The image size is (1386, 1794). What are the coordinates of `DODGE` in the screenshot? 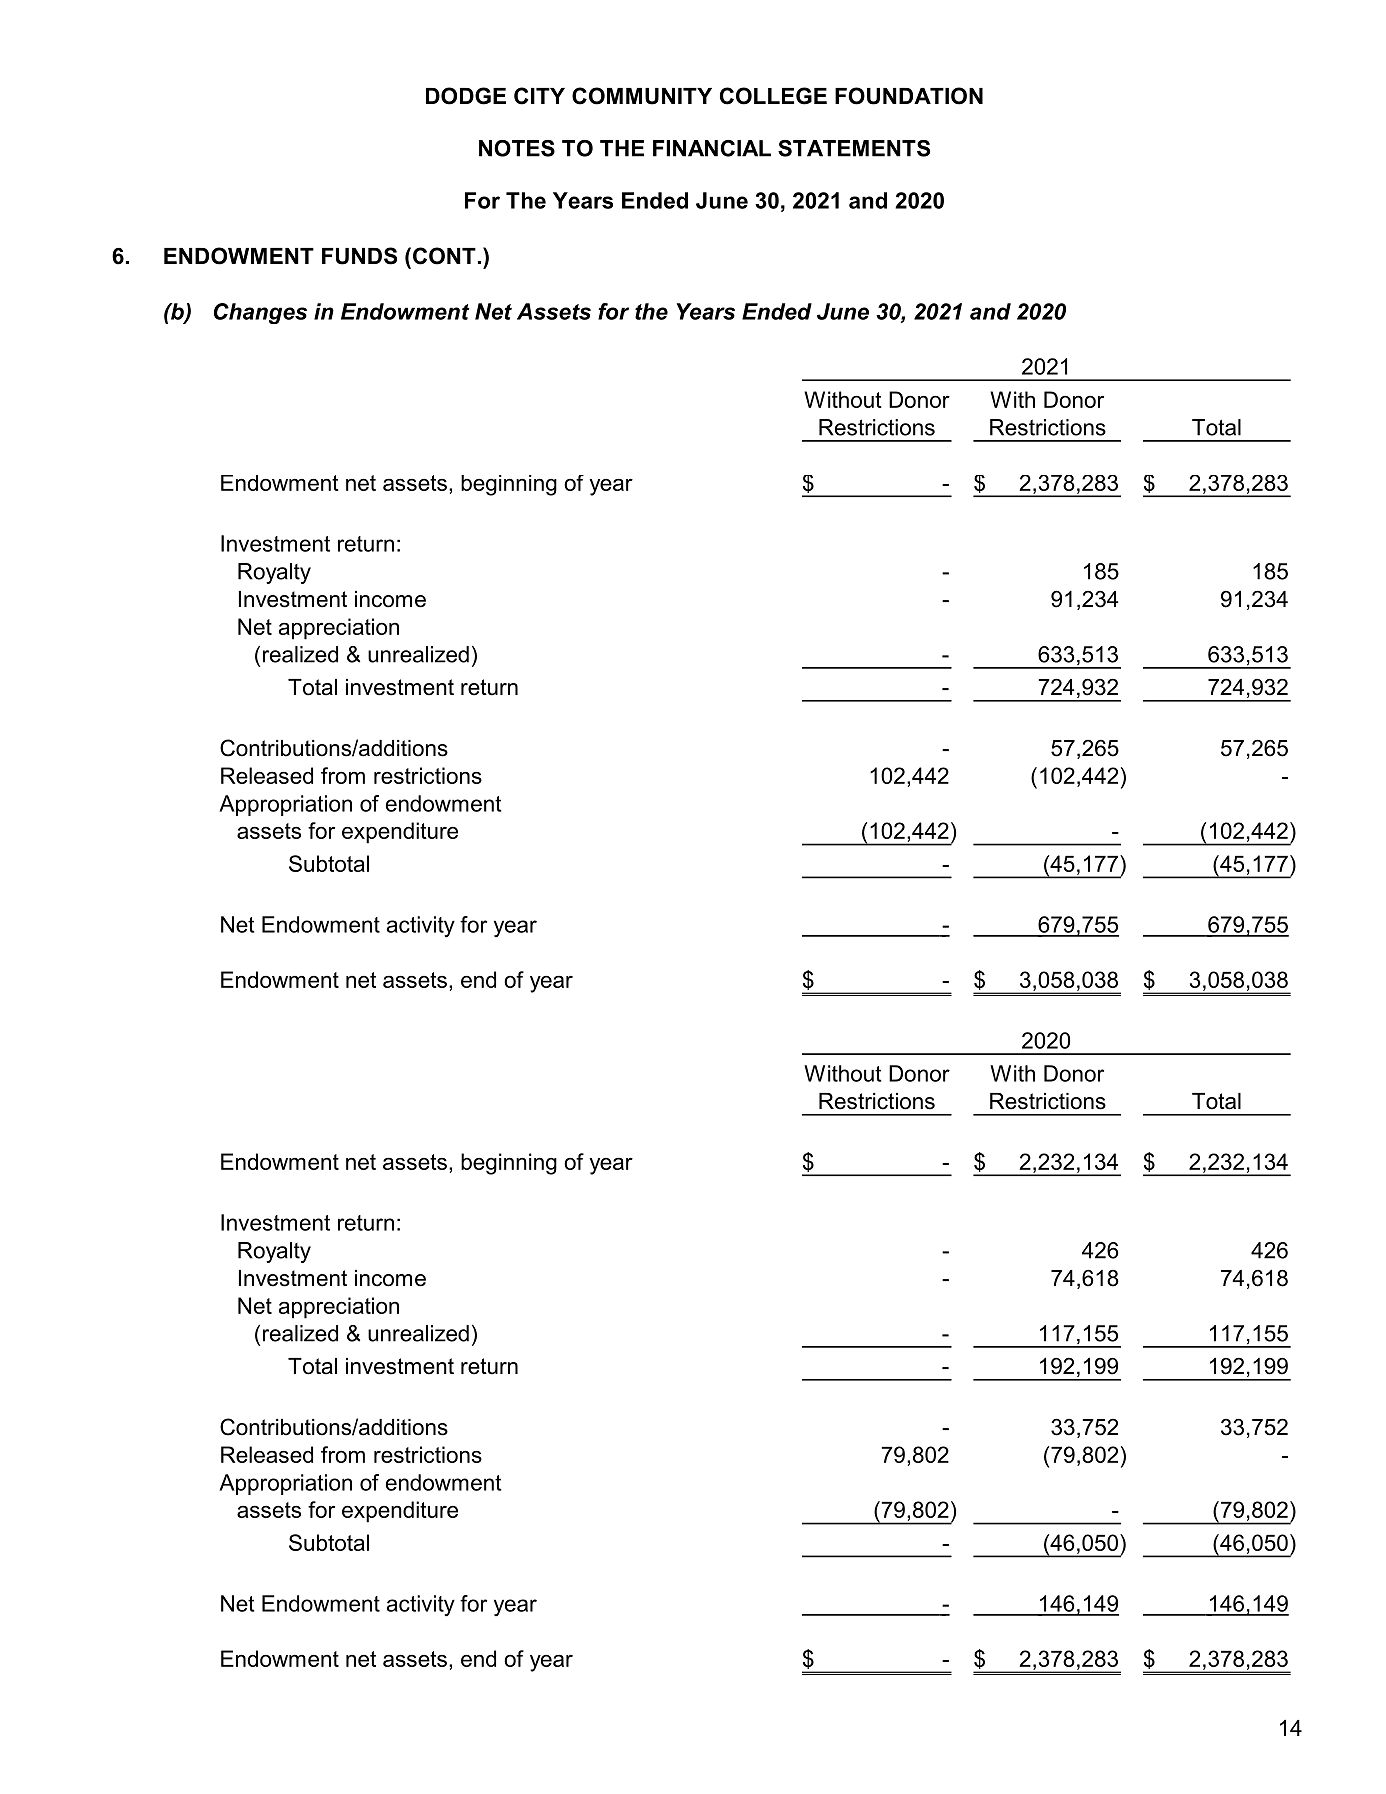 It's located at (466, 96).
